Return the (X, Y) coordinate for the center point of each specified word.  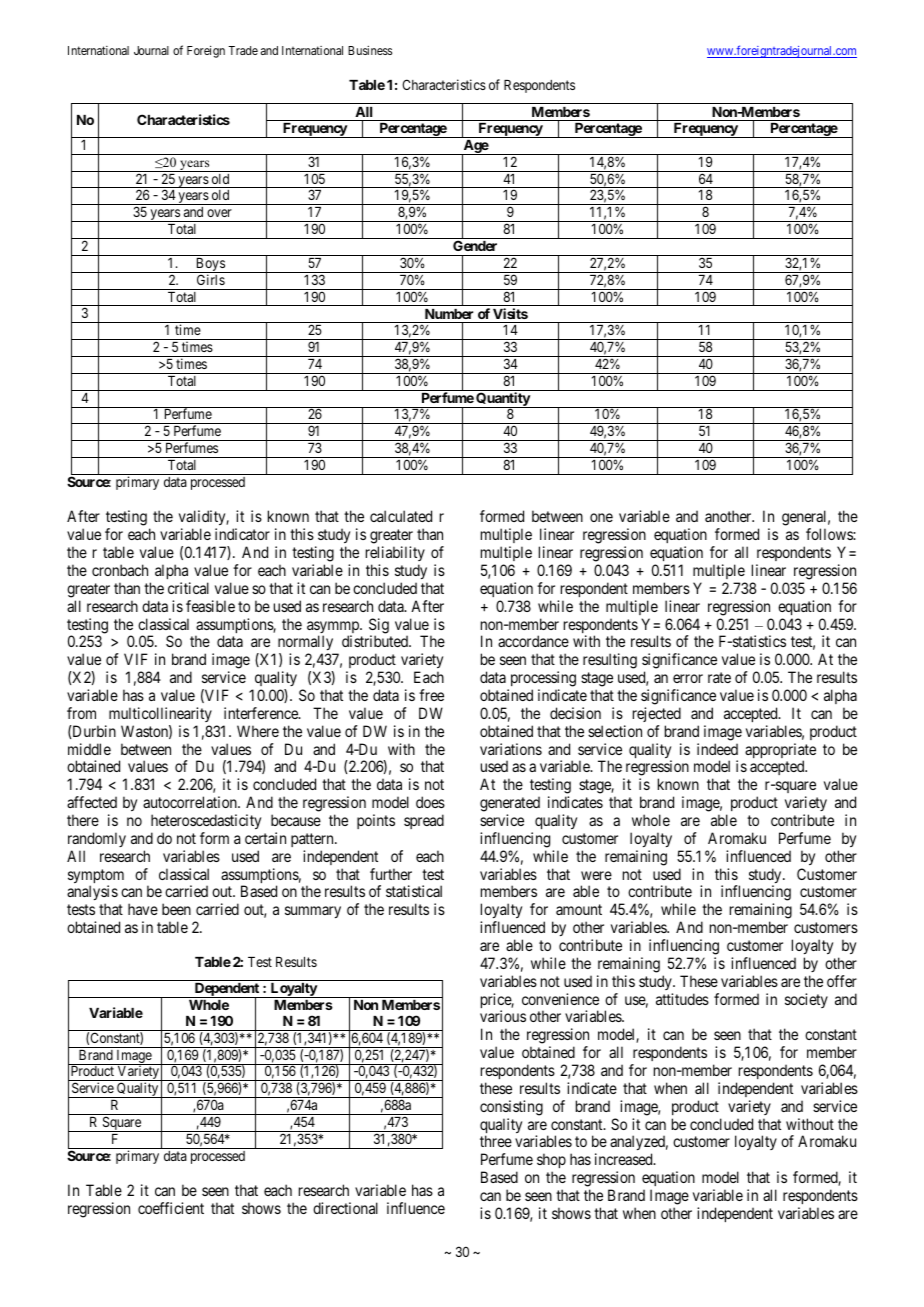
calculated (401, 516)
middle (89, 749)
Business (370, 50)
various (503, 1016)
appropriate (780, 752)
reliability (395, 553)
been (176, 909)
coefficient (171, 1208)
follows (830, 534)
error (688, 678)
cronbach (120, 570)
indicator (242, 534)
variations (511, 749)
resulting (610, 661)
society (806, 1000)
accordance (533, 641)
